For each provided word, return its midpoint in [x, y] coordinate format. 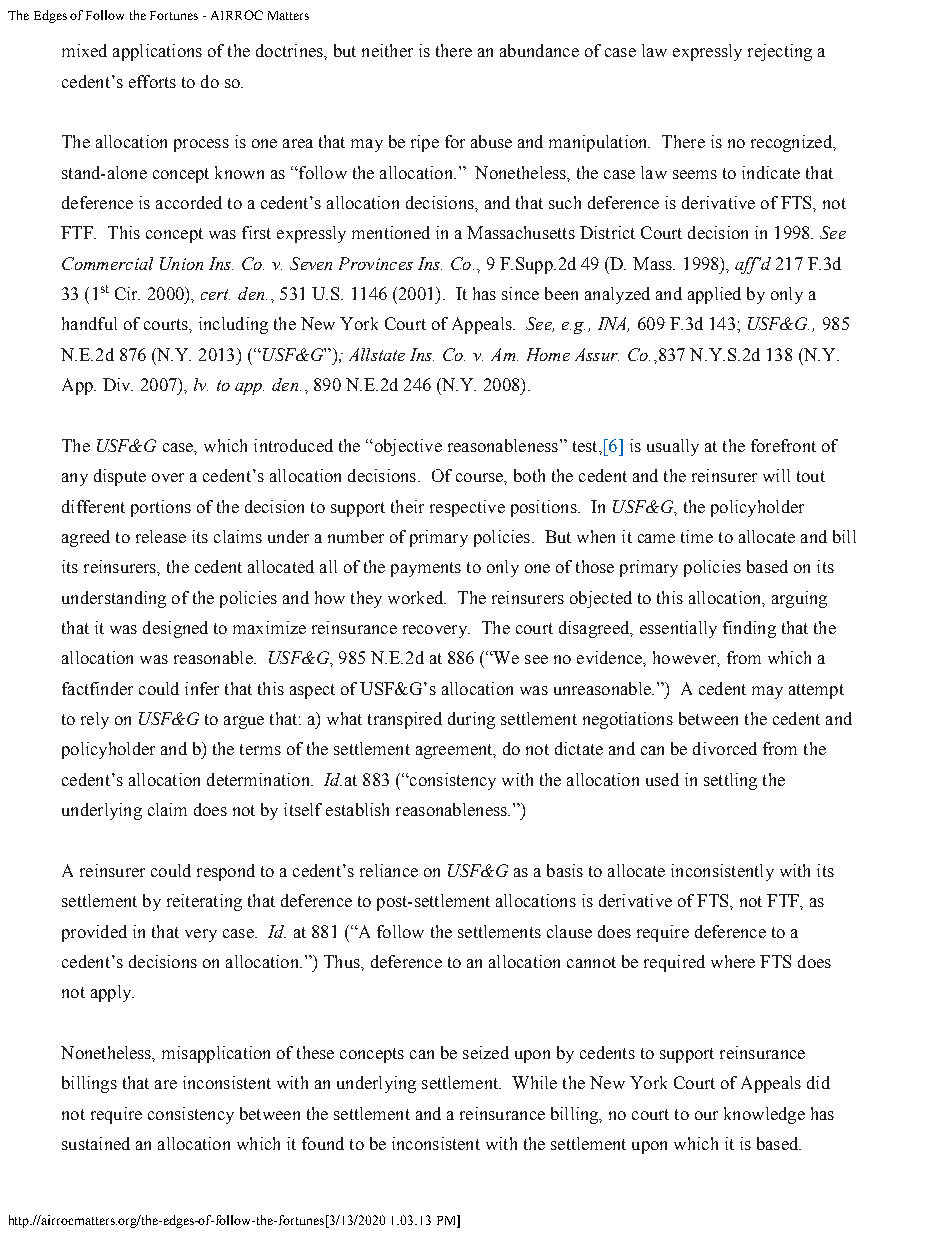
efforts [152, 81]
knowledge [764, 1115]
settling [730, 781]
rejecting [780, 52]
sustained [96, 1143]
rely [95, 720]
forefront [783, 445]
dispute [120, 477]
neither [387, 50]
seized [486, 1052]
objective [407, 447]
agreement [455, 751]
